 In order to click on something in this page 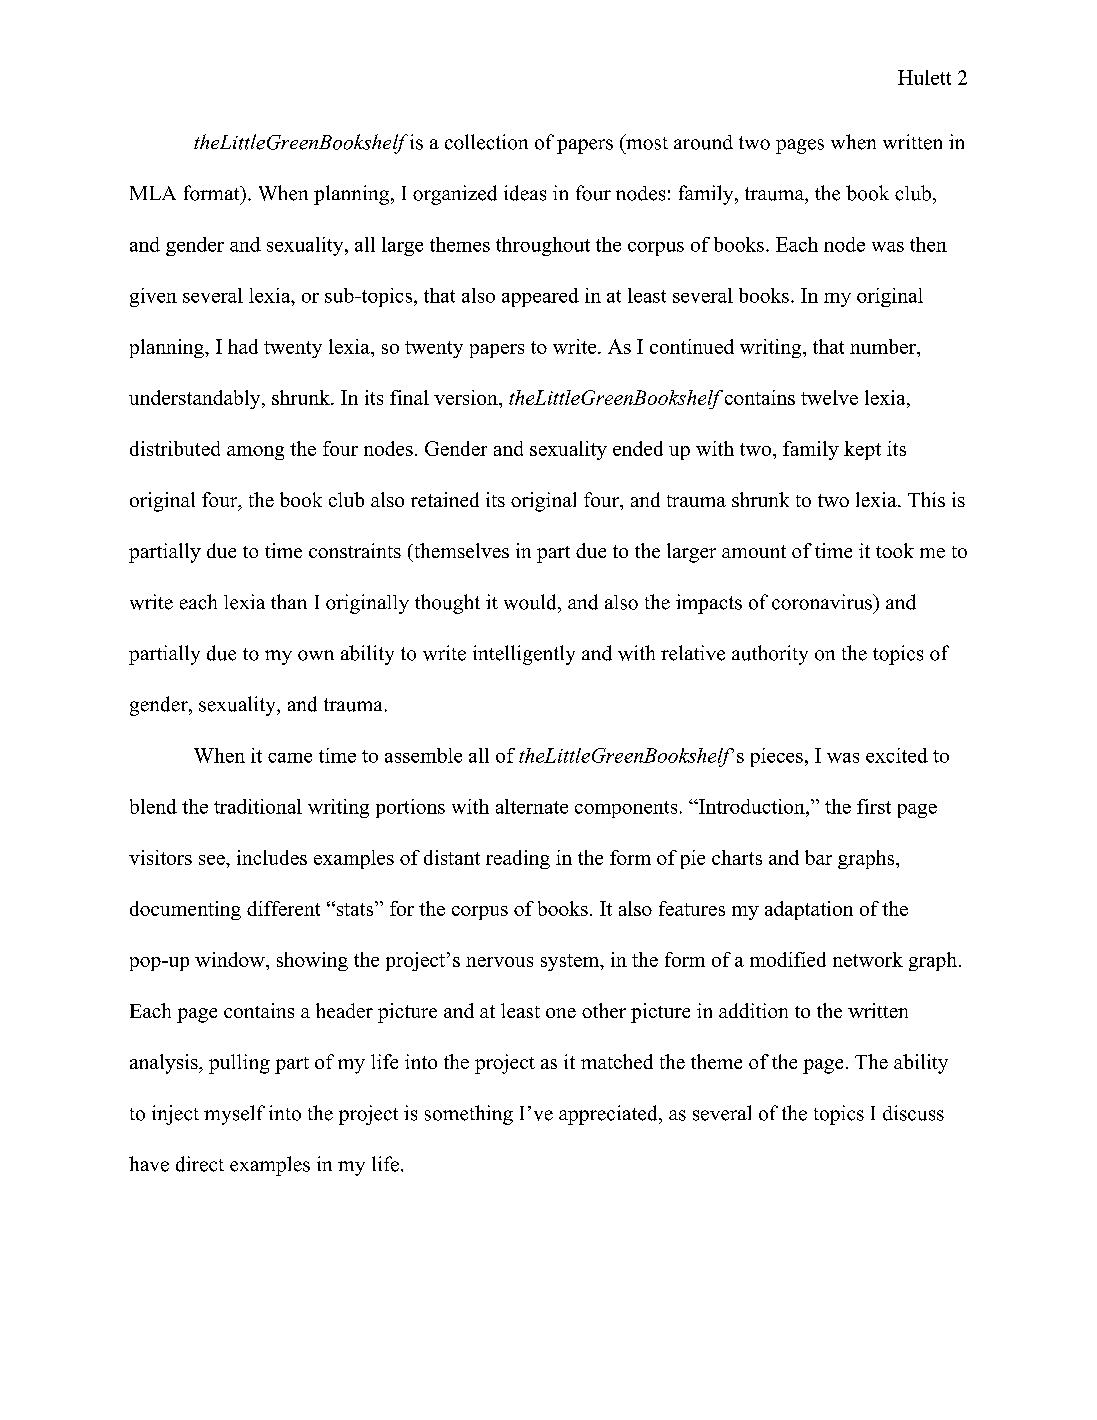, I will do `click(469, 1115)`.
